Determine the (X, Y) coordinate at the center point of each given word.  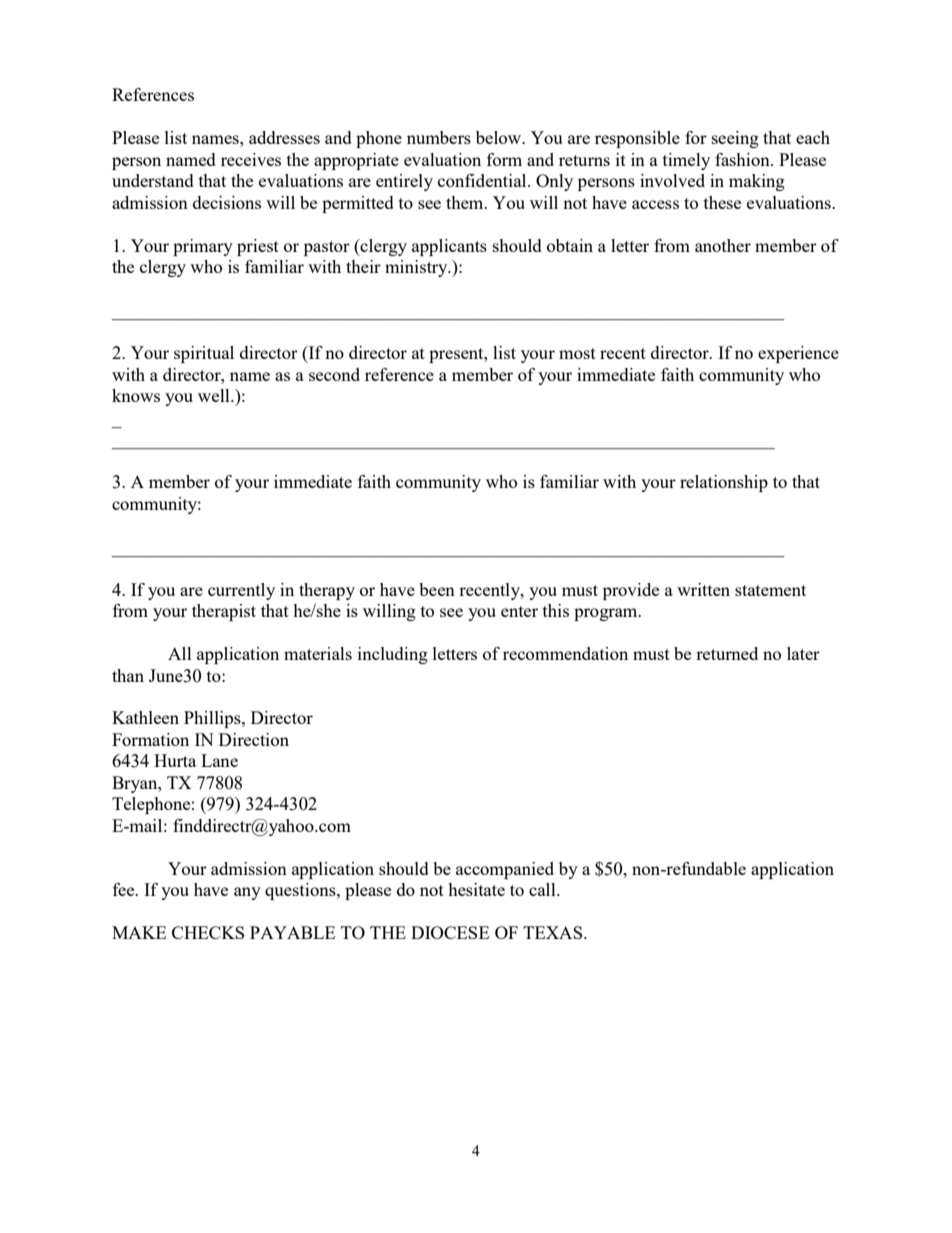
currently (241, 591)
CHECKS (208, 932)
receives (251, 159)
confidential (483, 180)
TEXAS (554, 932)
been (437, 589)
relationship (724, 483)
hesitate (476, 889)
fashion (743, 159)
